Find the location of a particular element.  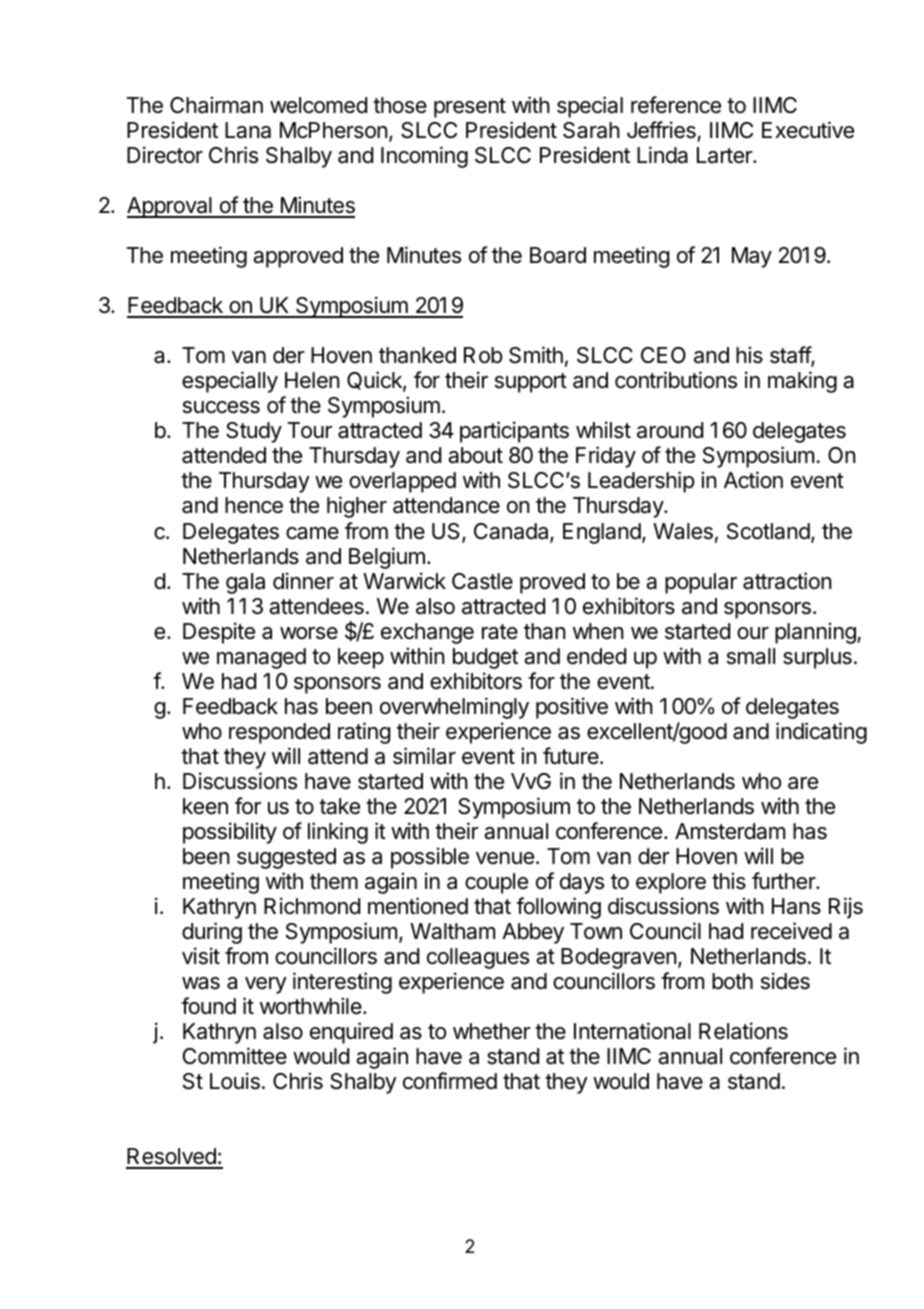

Despite is located at coordinates (219, 633).
